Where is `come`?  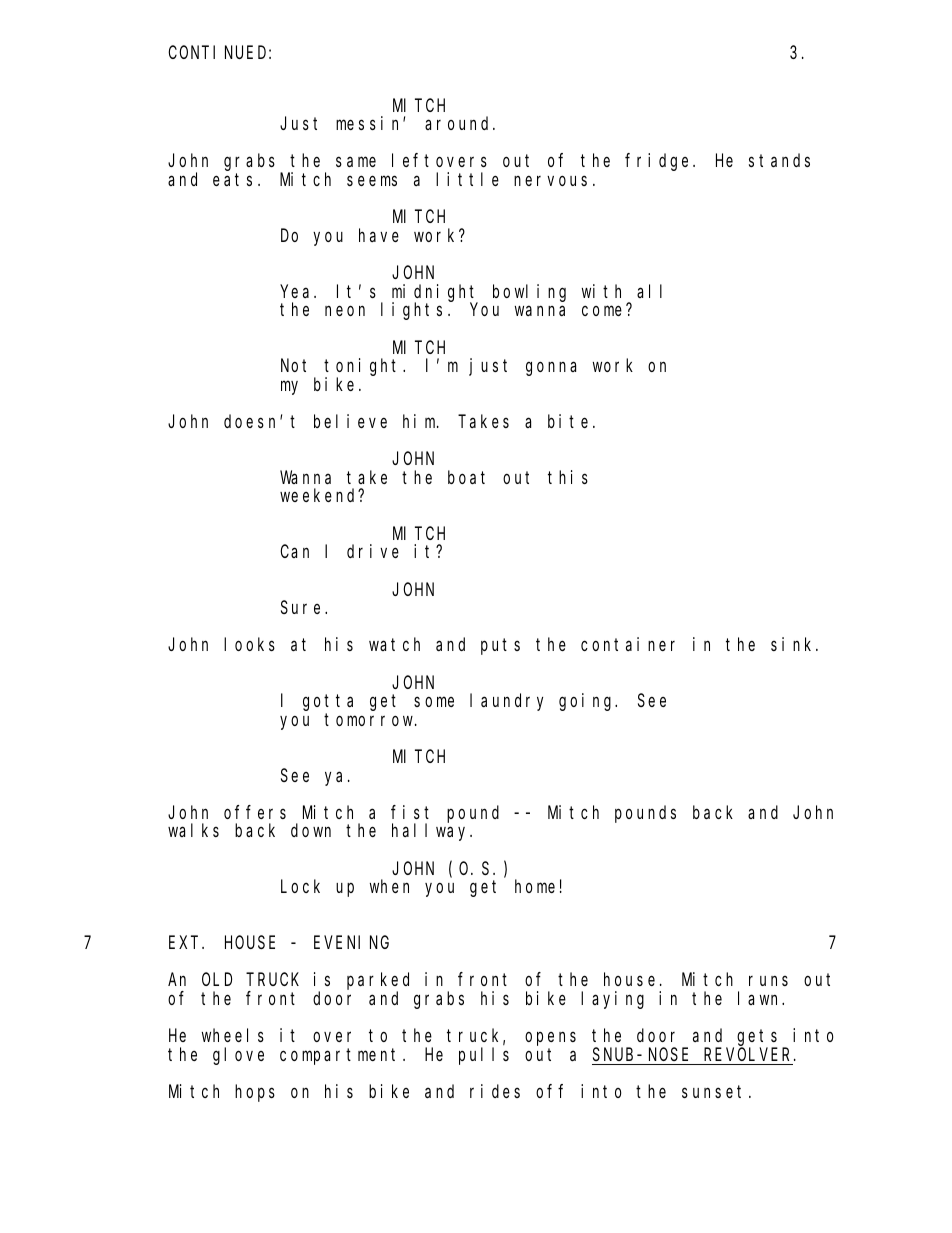 come is located at coordinates (602, 311).
